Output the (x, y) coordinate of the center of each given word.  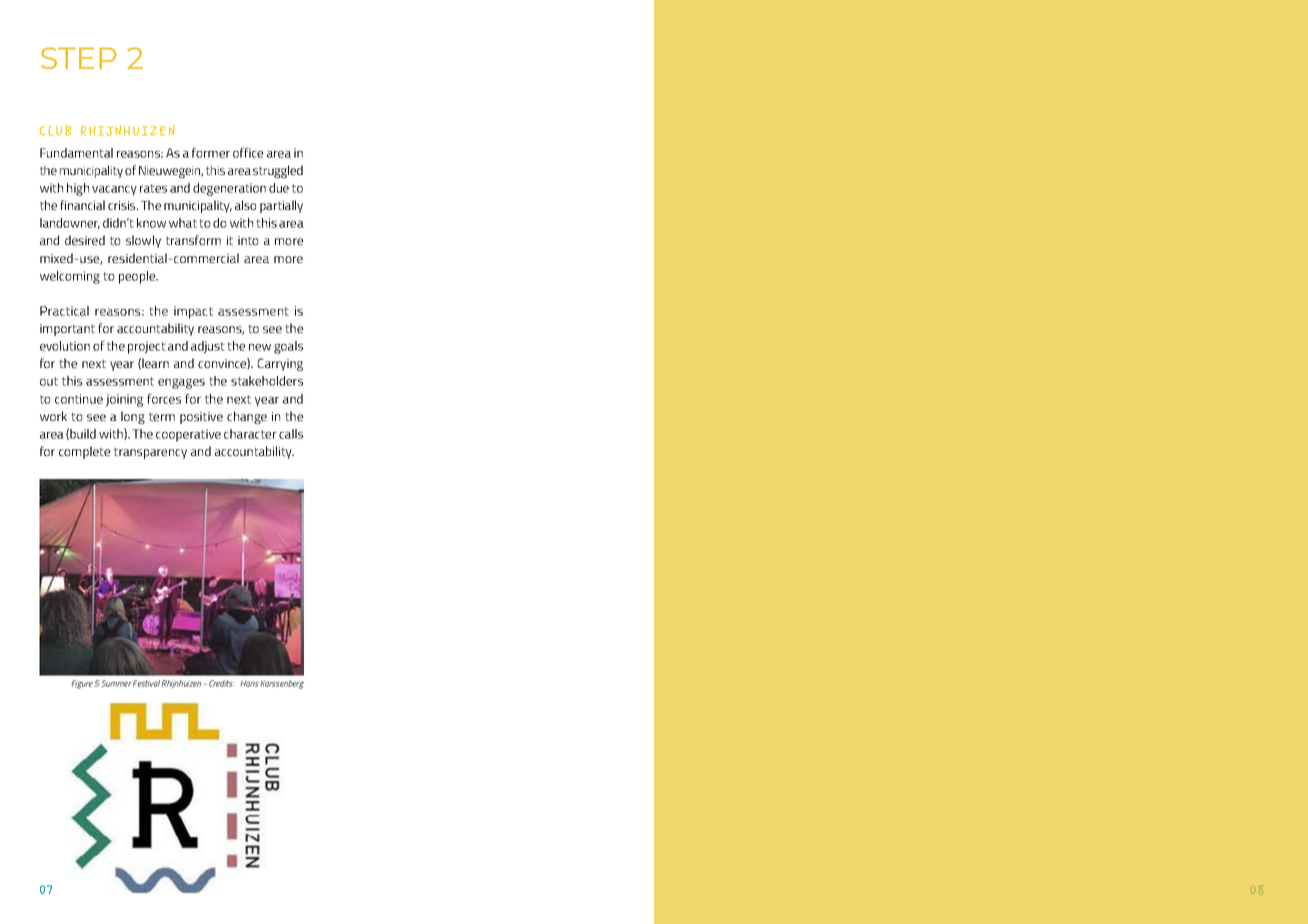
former (211, 153)
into (248, 240)
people (138, 277)
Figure (82, 684)
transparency (150, 453)
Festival (146, 683)
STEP (79, 58)
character (250, 434)
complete (84, 452)
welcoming (70, 277)
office (248, 153)
